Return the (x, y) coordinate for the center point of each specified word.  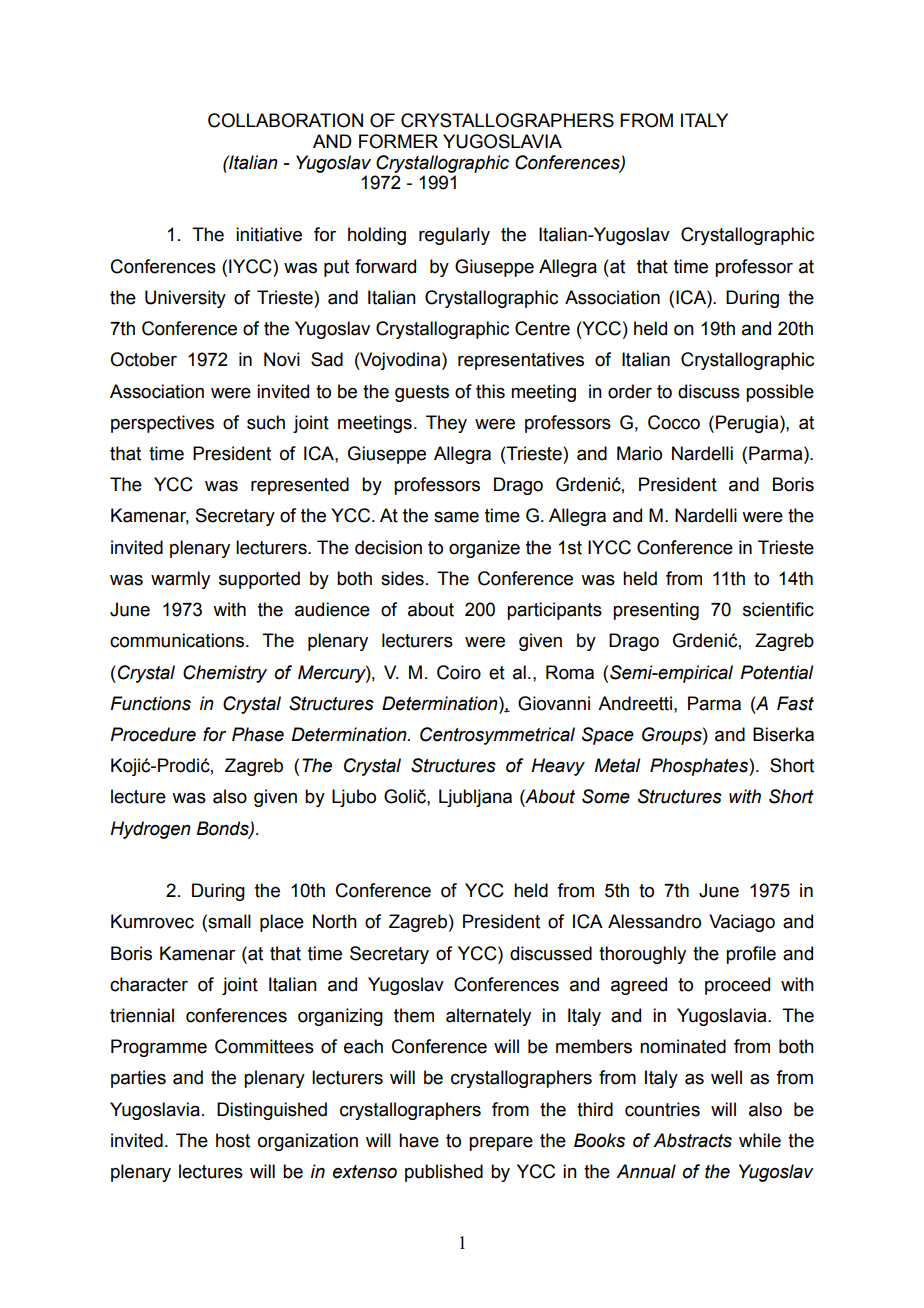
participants (554, 611)
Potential (776, 672)
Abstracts (692, 1140)
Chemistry (225, 674)
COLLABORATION (285, 120)
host (233, 1140)
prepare (501, 1143)
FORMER (398, 141)
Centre (542, 328)
